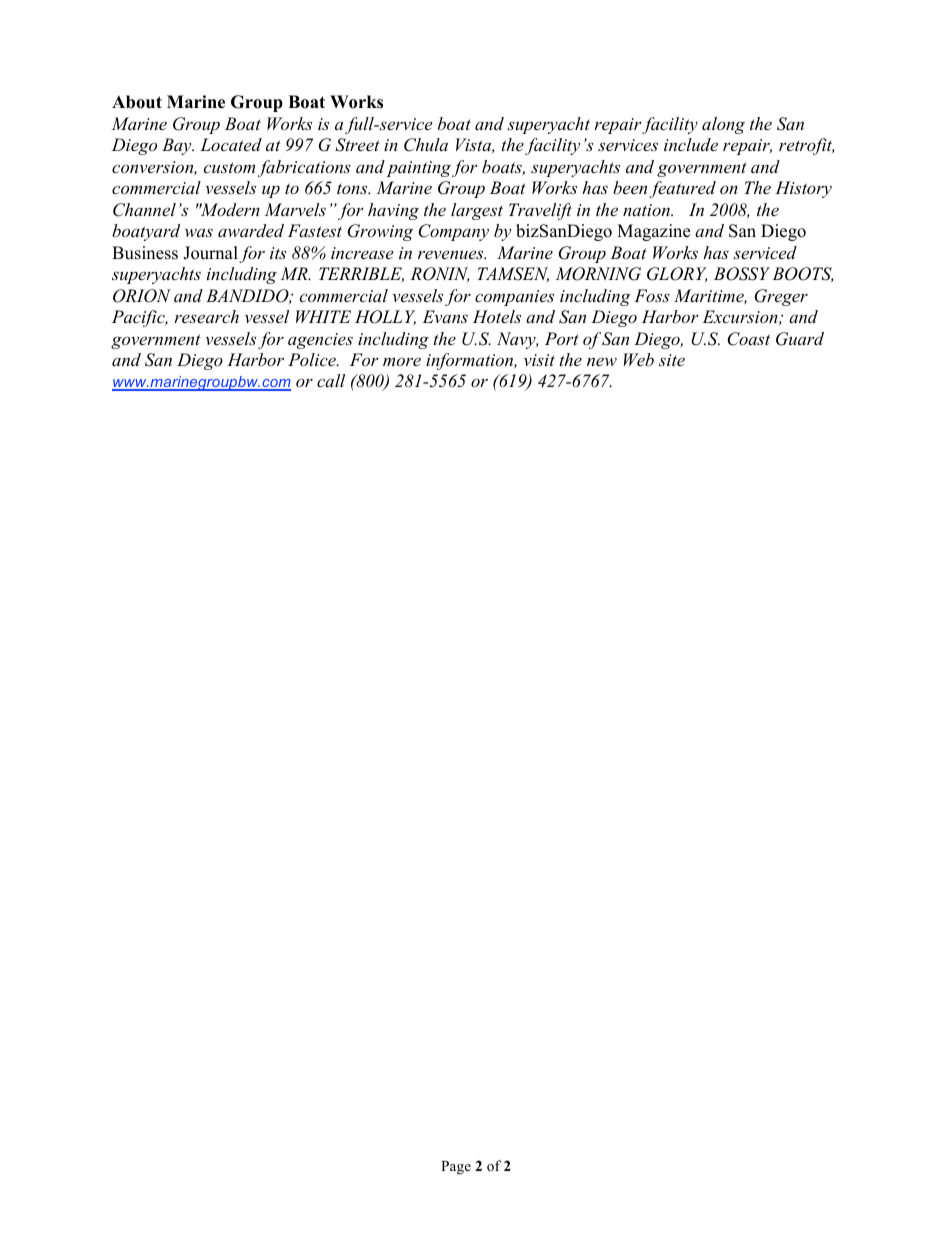 The height and width of the document is (1233, 952). Describe the element at coordinates (539, 360) in the document. I see `visit` at that location.
